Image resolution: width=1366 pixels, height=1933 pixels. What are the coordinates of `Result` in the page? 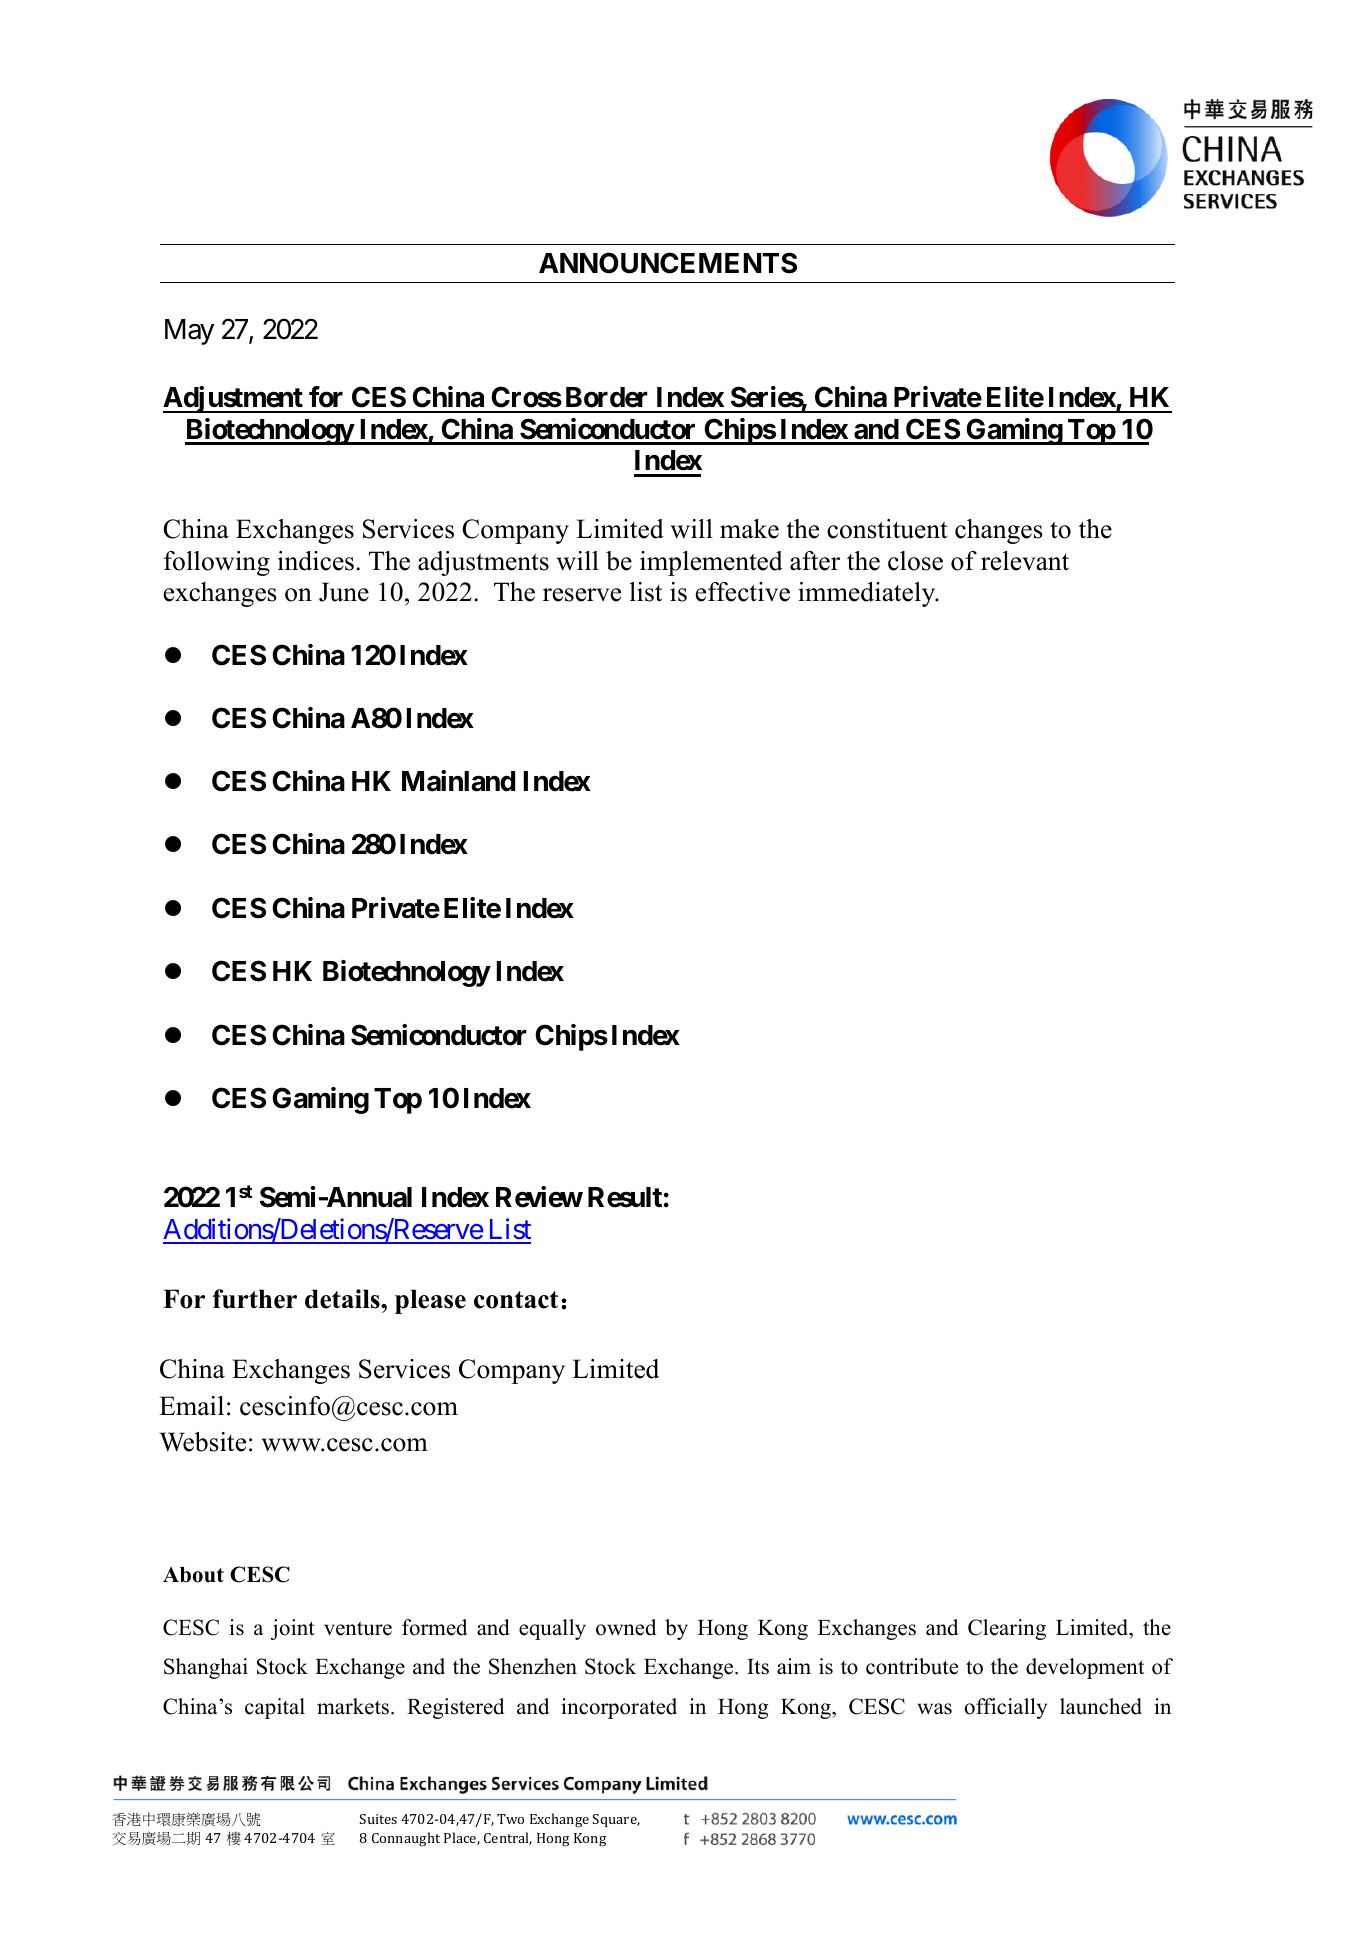 It's located at (625, 1197).
